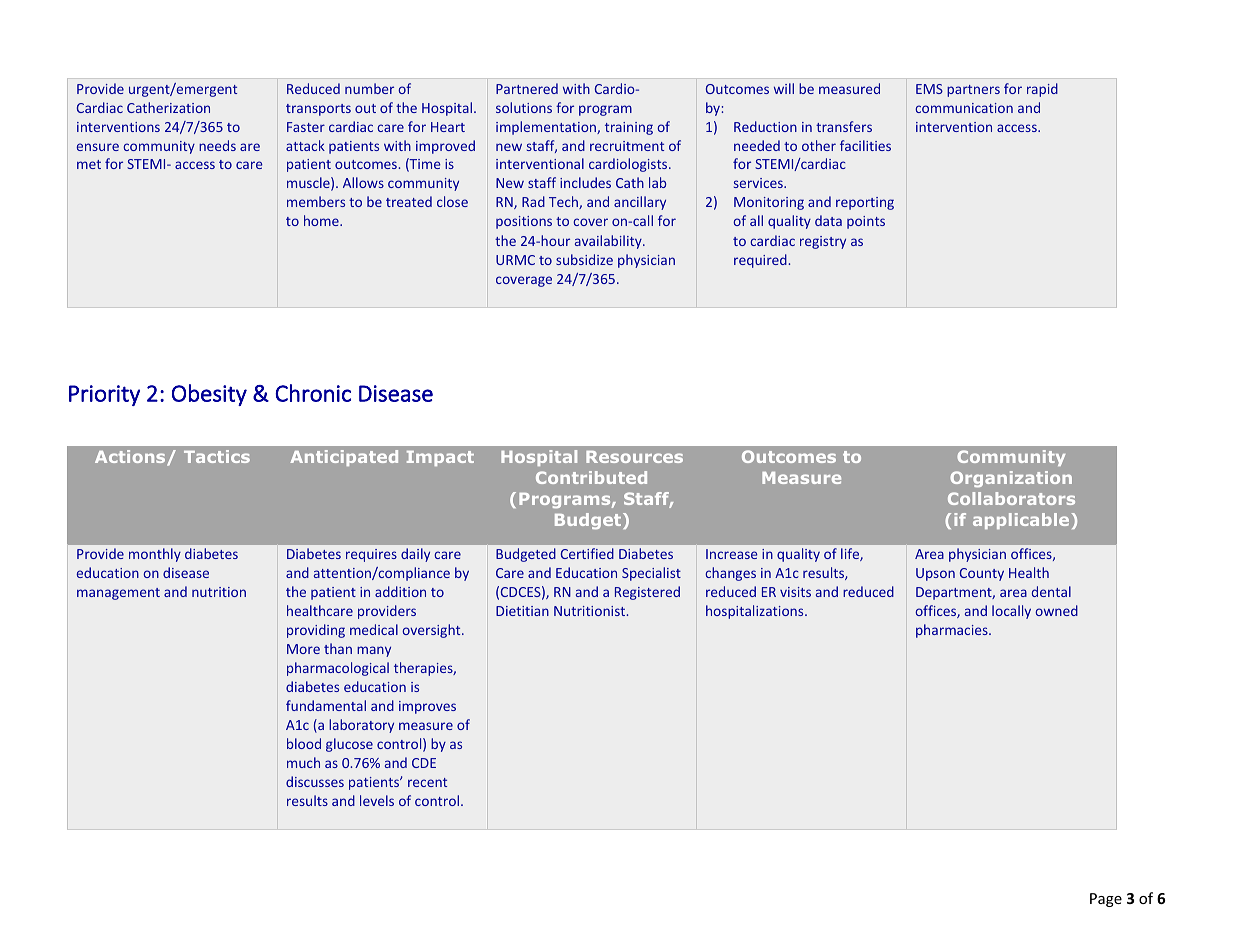 The width and height of the image is (1233, 952). What do you see at coordinates (1011, 498) in the image?
I see `Collaborators` at bounding box center [1011, 498].
